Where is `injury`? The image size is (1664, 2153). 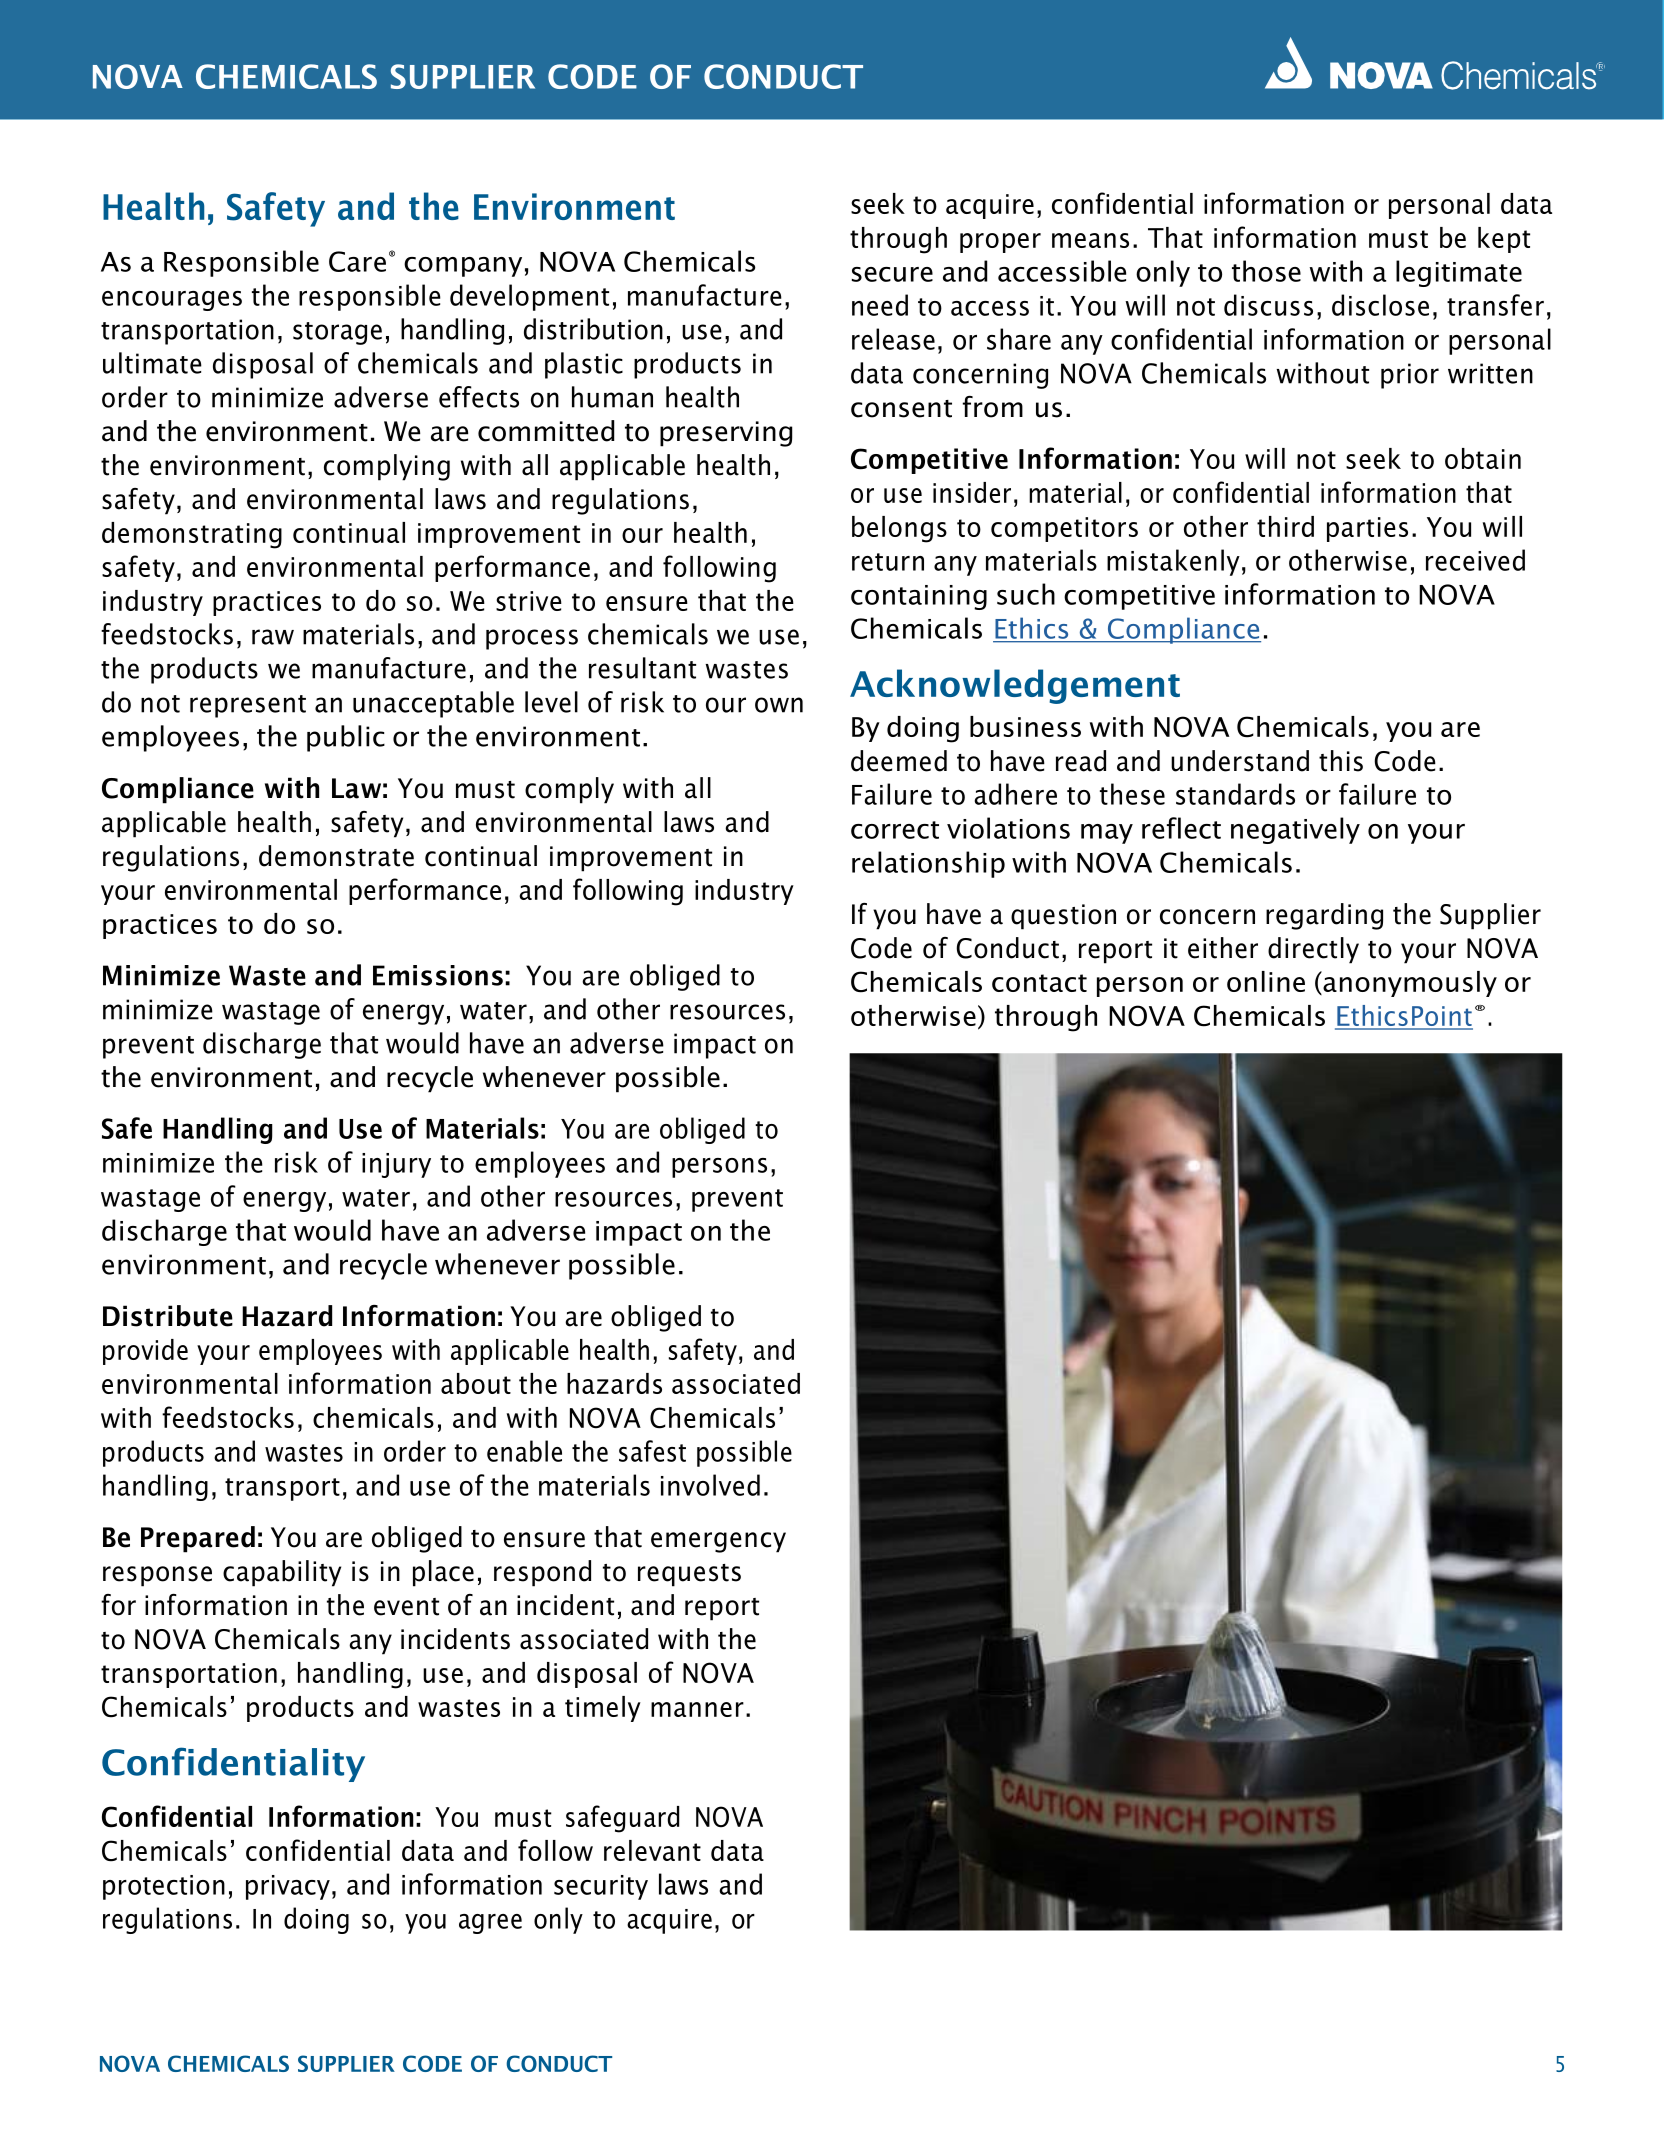 injury is located at coordinates (396, 1165).
